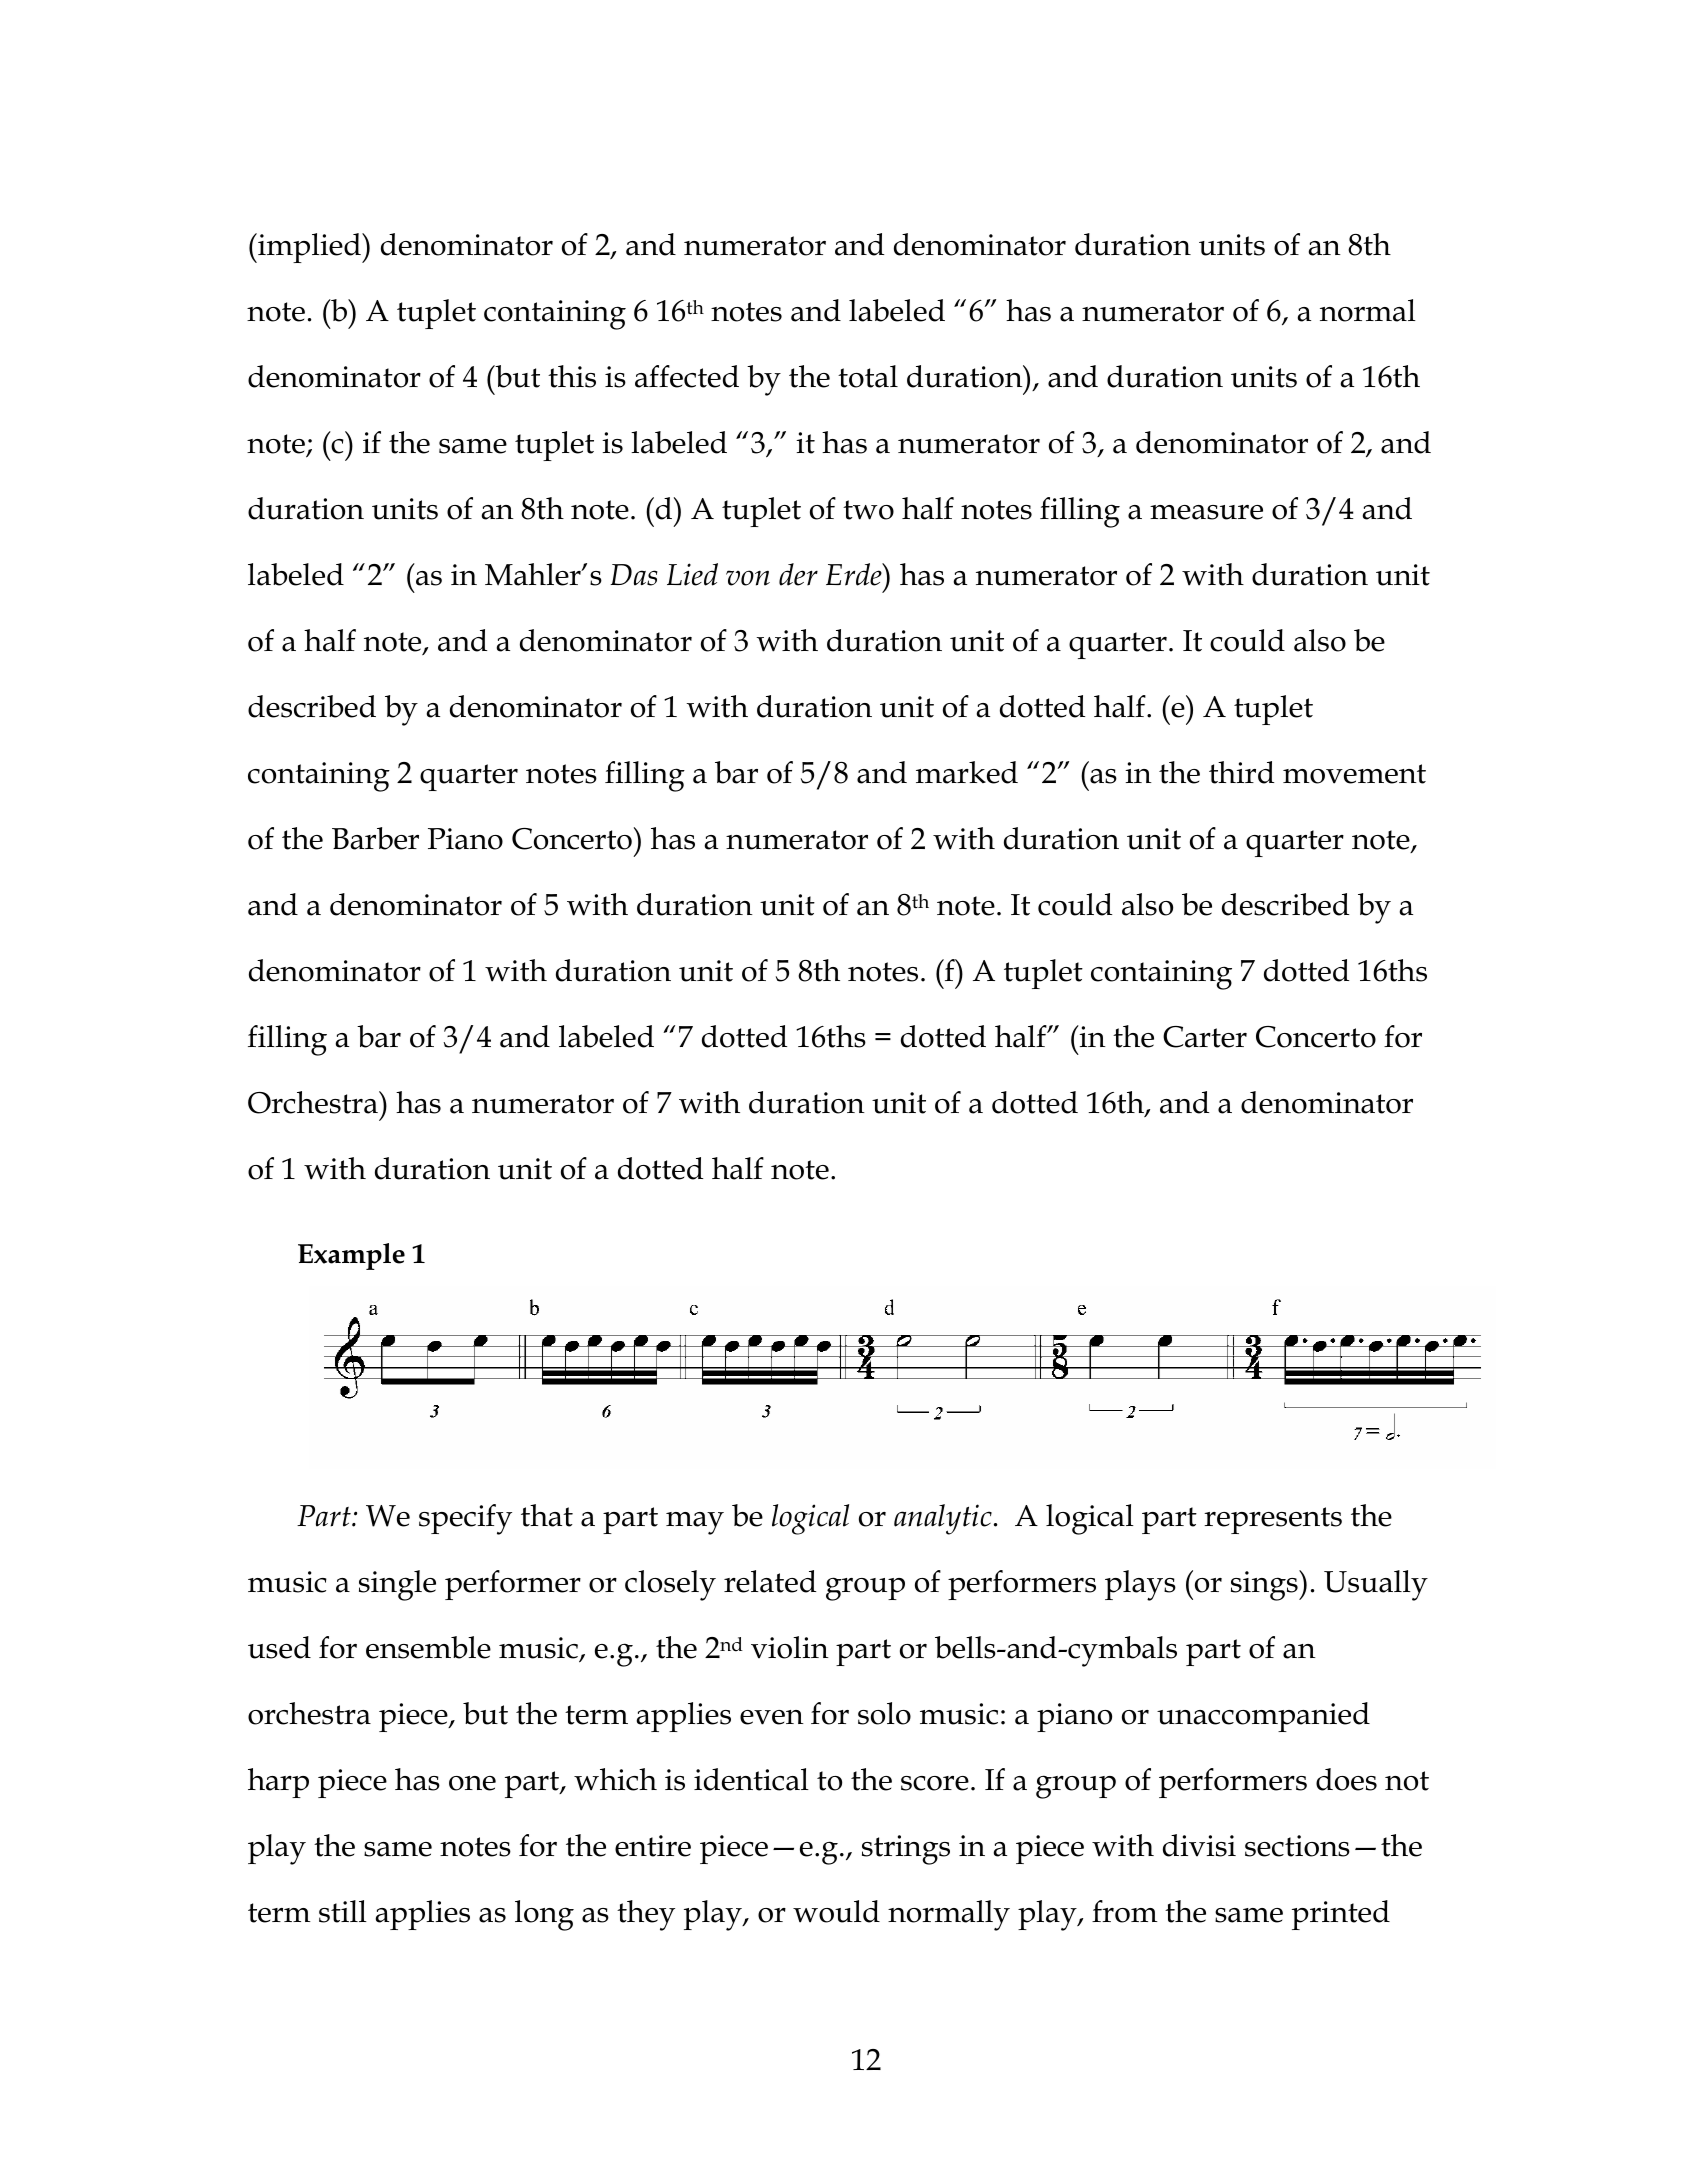 This document has width=1683, height=2178. Describe the element at coordinates (1206, 512) in the document. I see `measure` at that location.
